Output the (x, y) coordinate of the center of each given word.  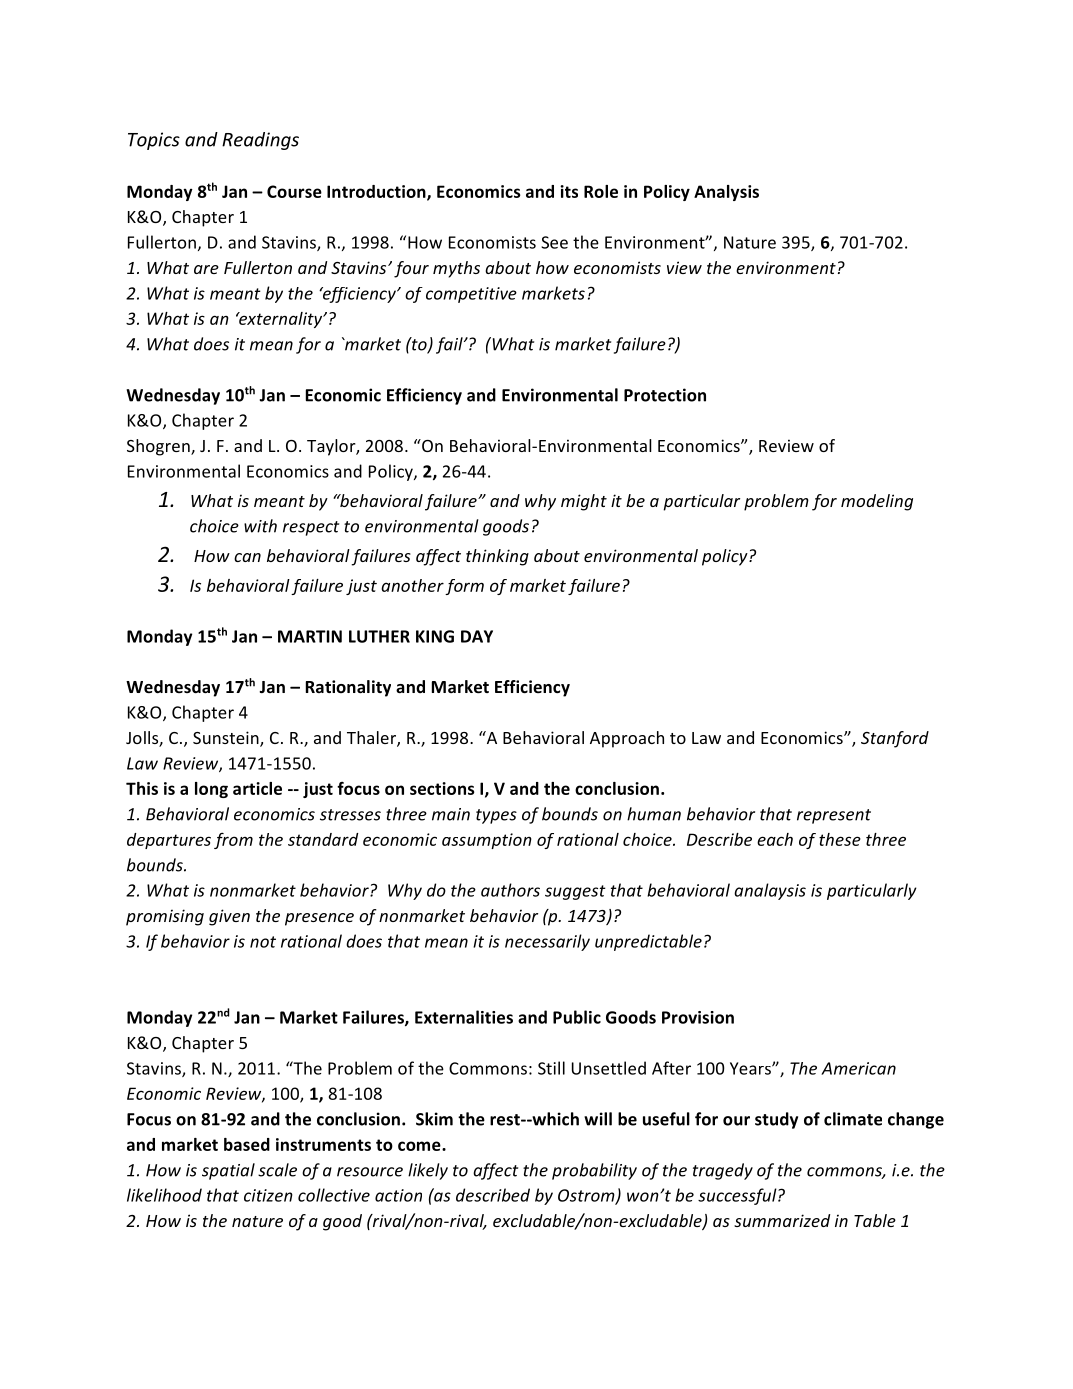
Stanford (895, 739)
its (569, 191)
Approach (627, 739)
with (260, 526)
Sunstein (227, 739)
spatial (228, 1171)
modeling (877, 502)
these (840, 839)
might (584, 502)
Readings (260, 141)
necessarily (547, 942)
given (229, 917)
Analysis (726, 193)
